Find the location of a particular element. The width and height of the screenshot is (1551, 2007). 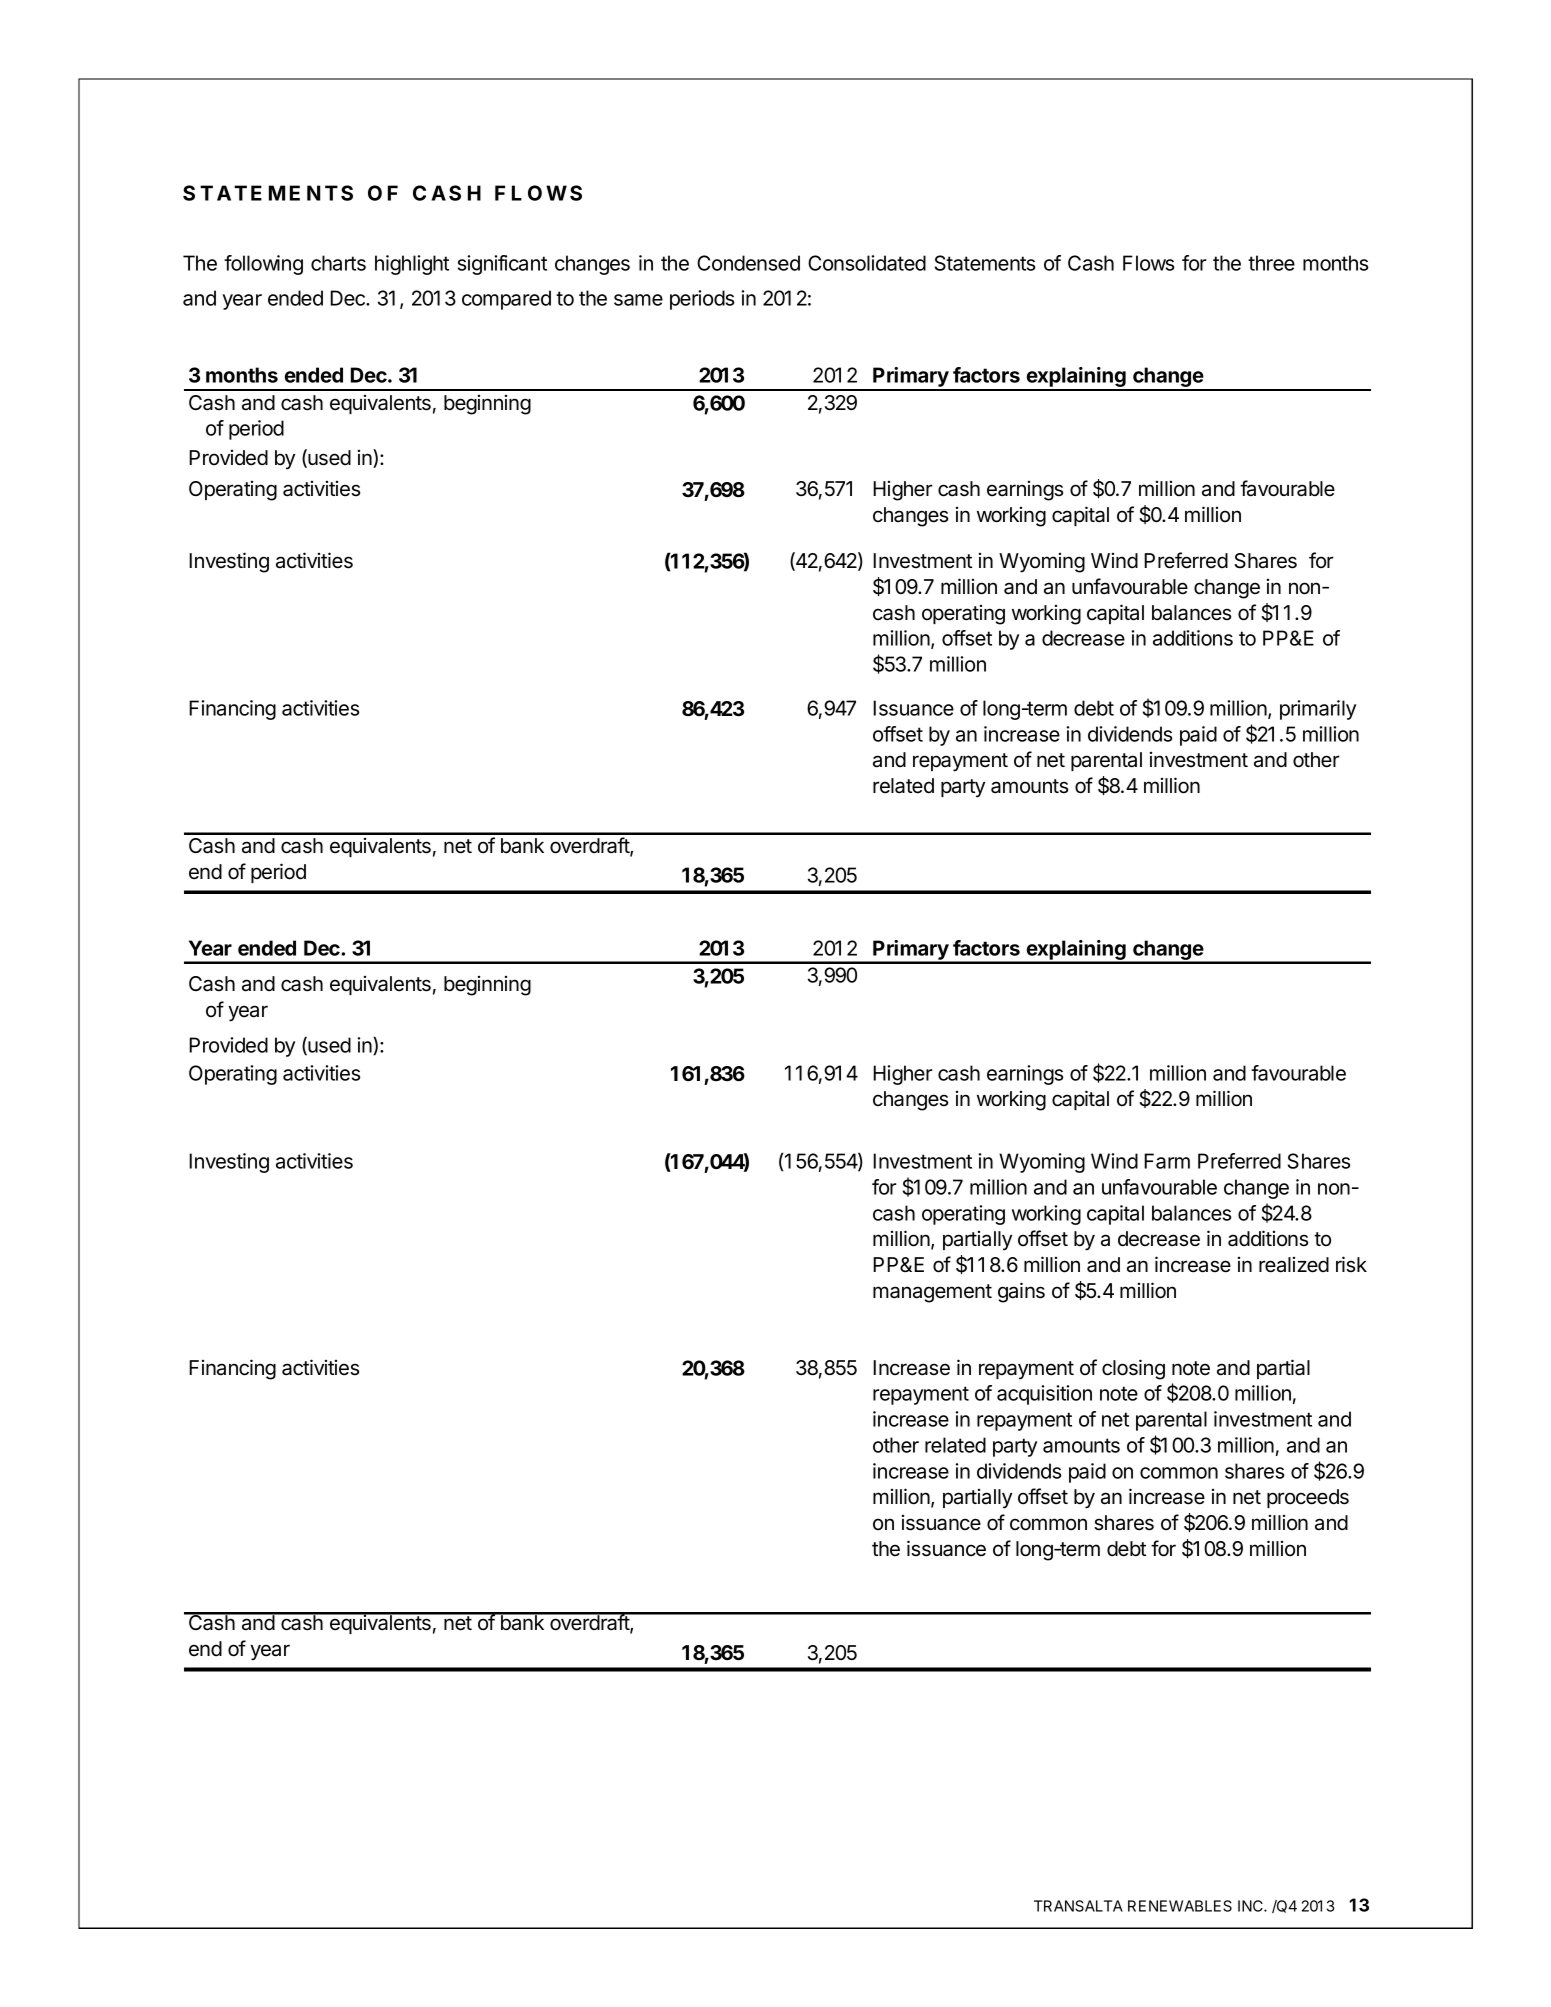

three is located at coordinates (1271, 263).
